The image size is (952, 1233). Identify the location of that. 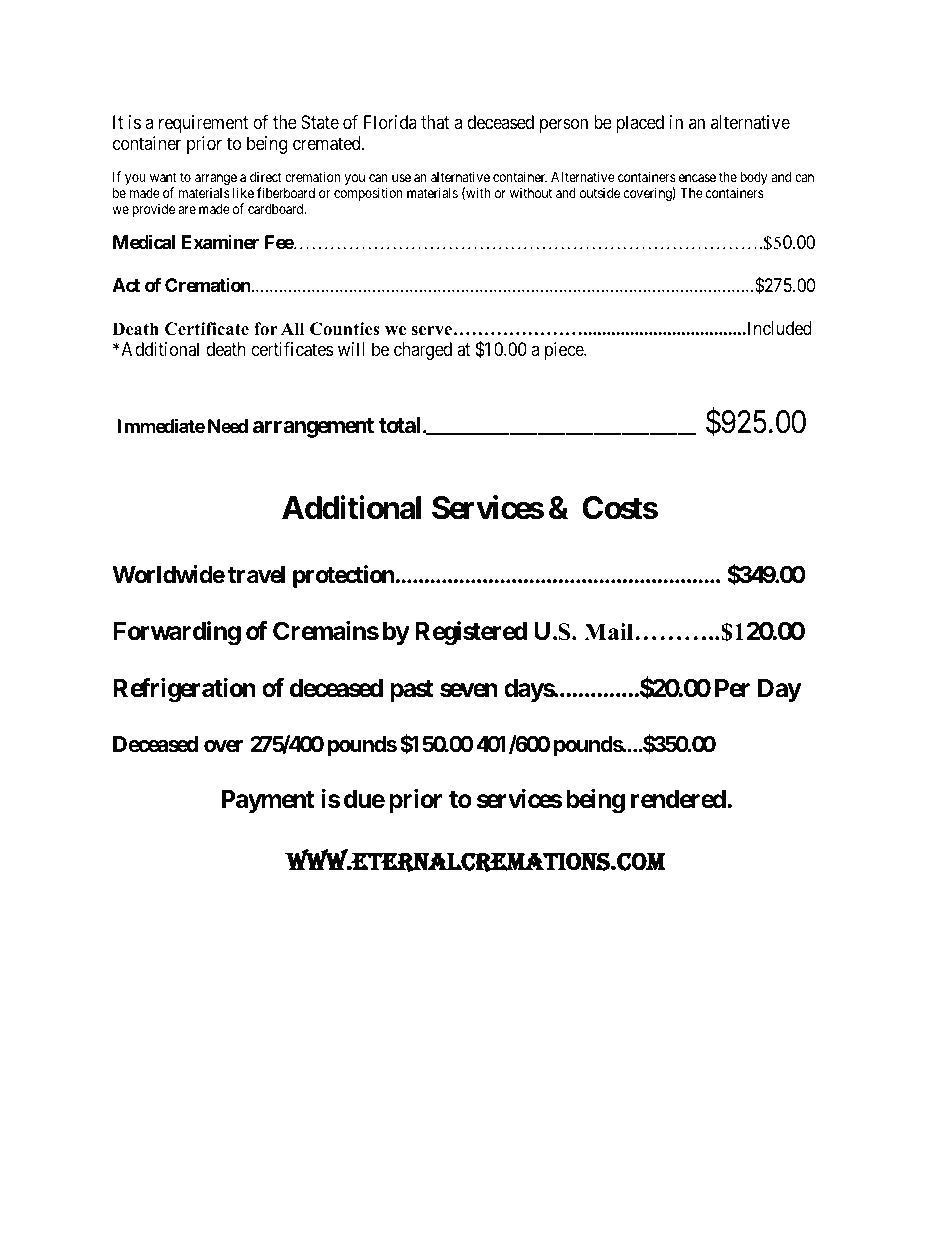
(435, 122).
